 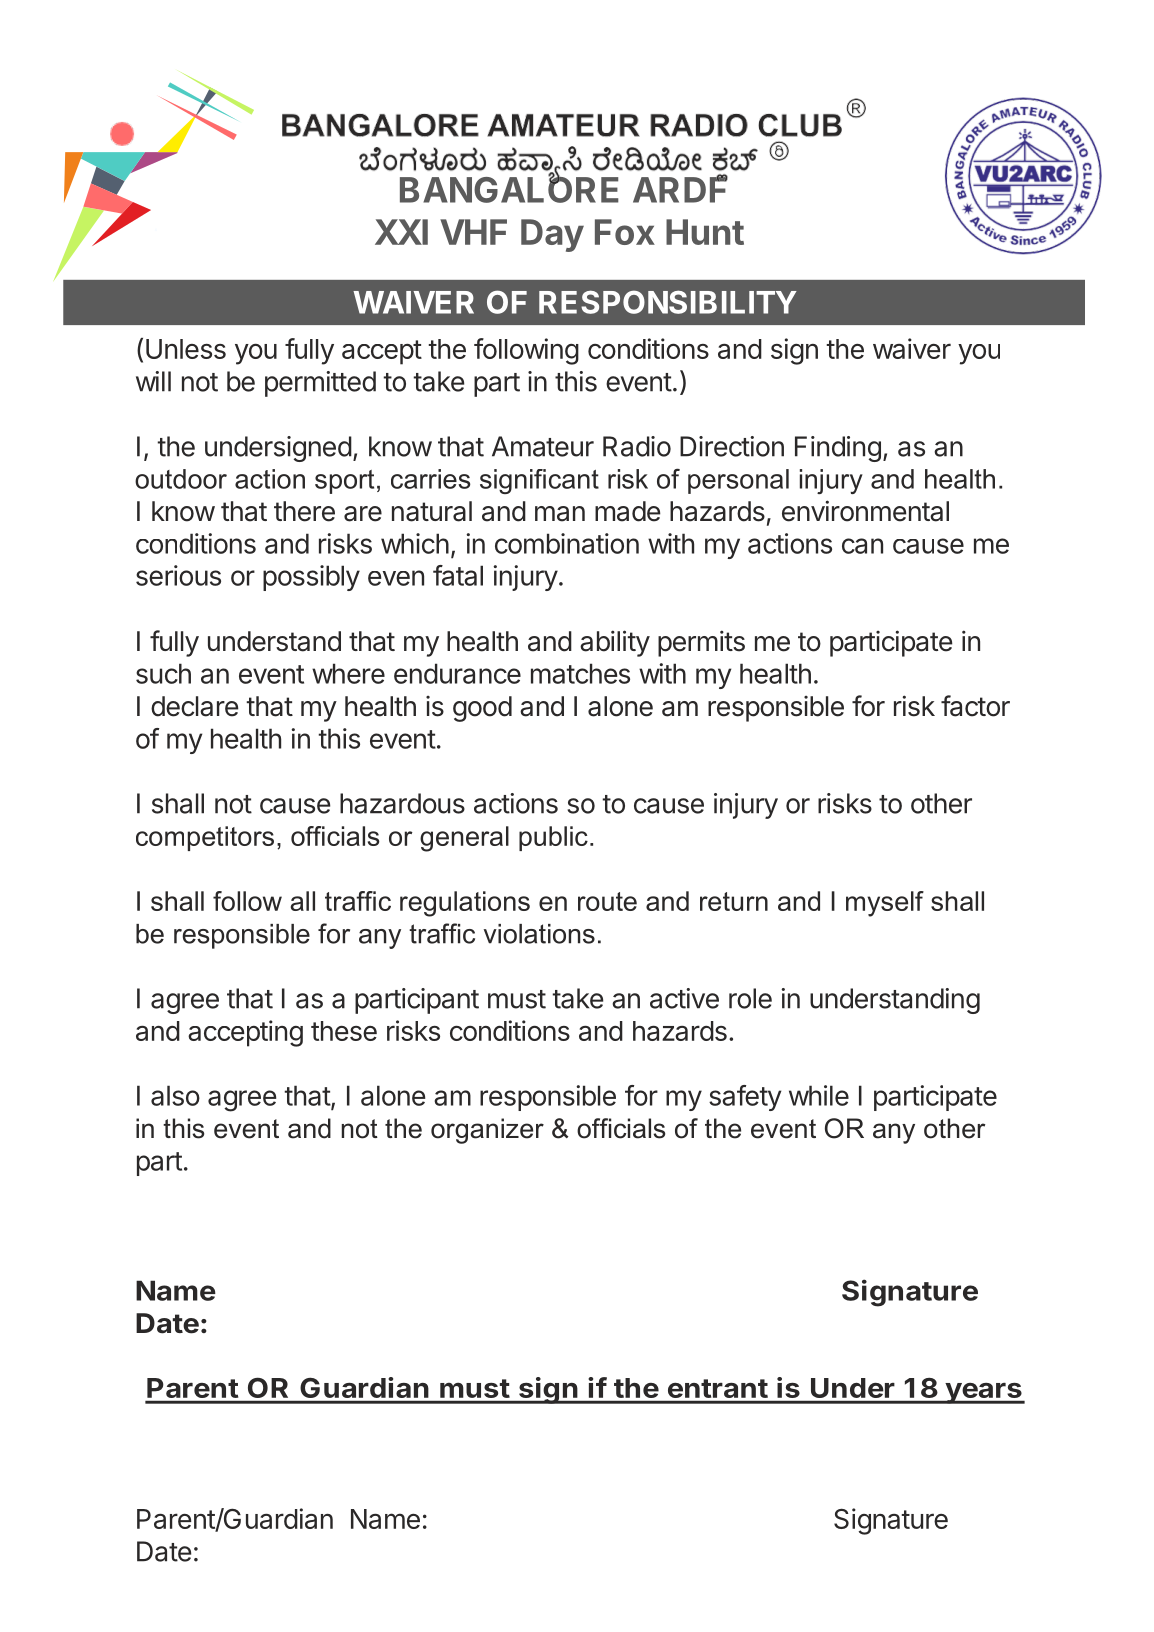 What do you see at coordinates (543, 446) in the screenshot?
I see `Amateur` at bounding box center [543, 446].
